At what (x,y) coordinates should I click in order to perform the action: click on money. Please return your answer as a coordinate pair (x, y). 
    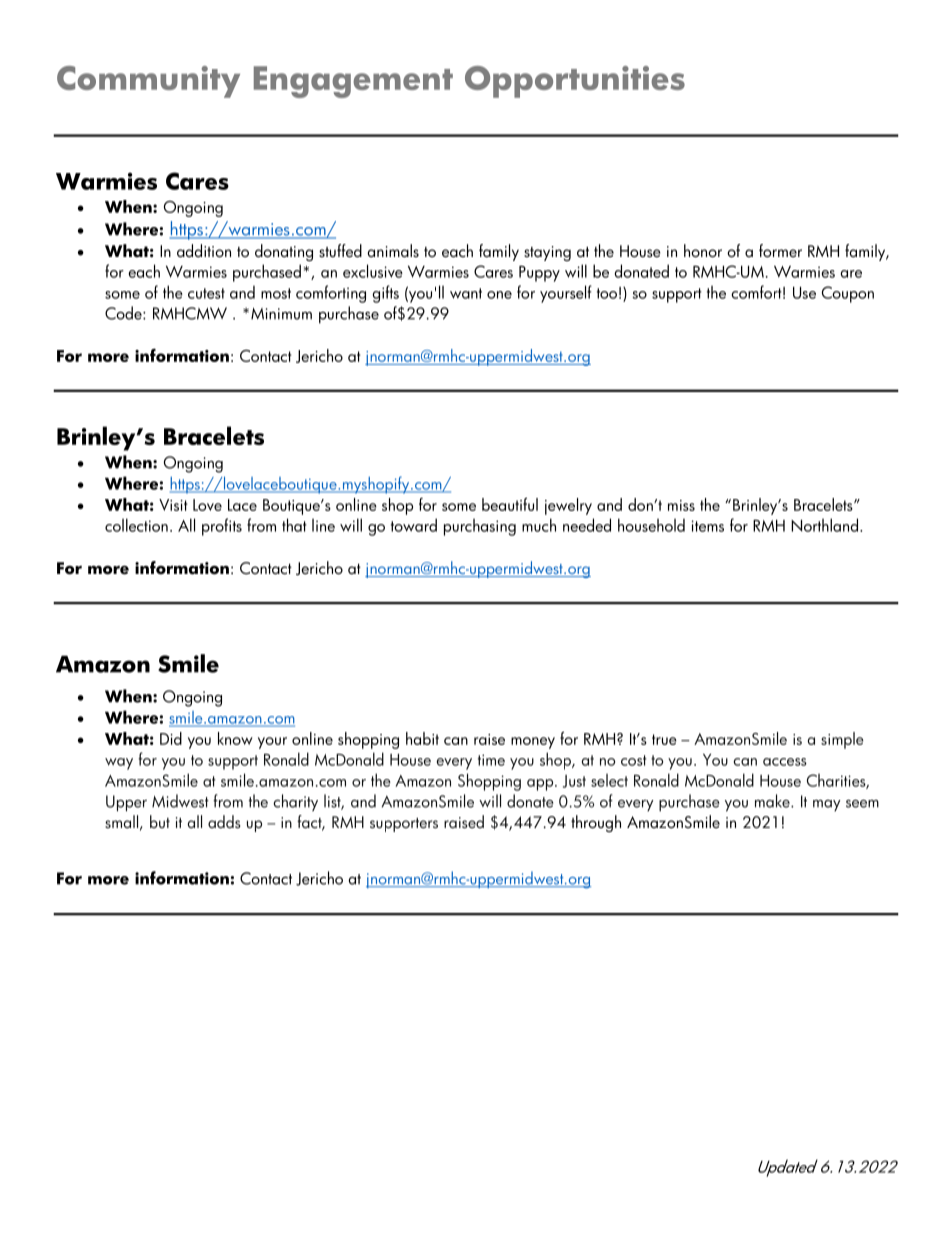
    Looking at the image, I should click on (533, 743).
